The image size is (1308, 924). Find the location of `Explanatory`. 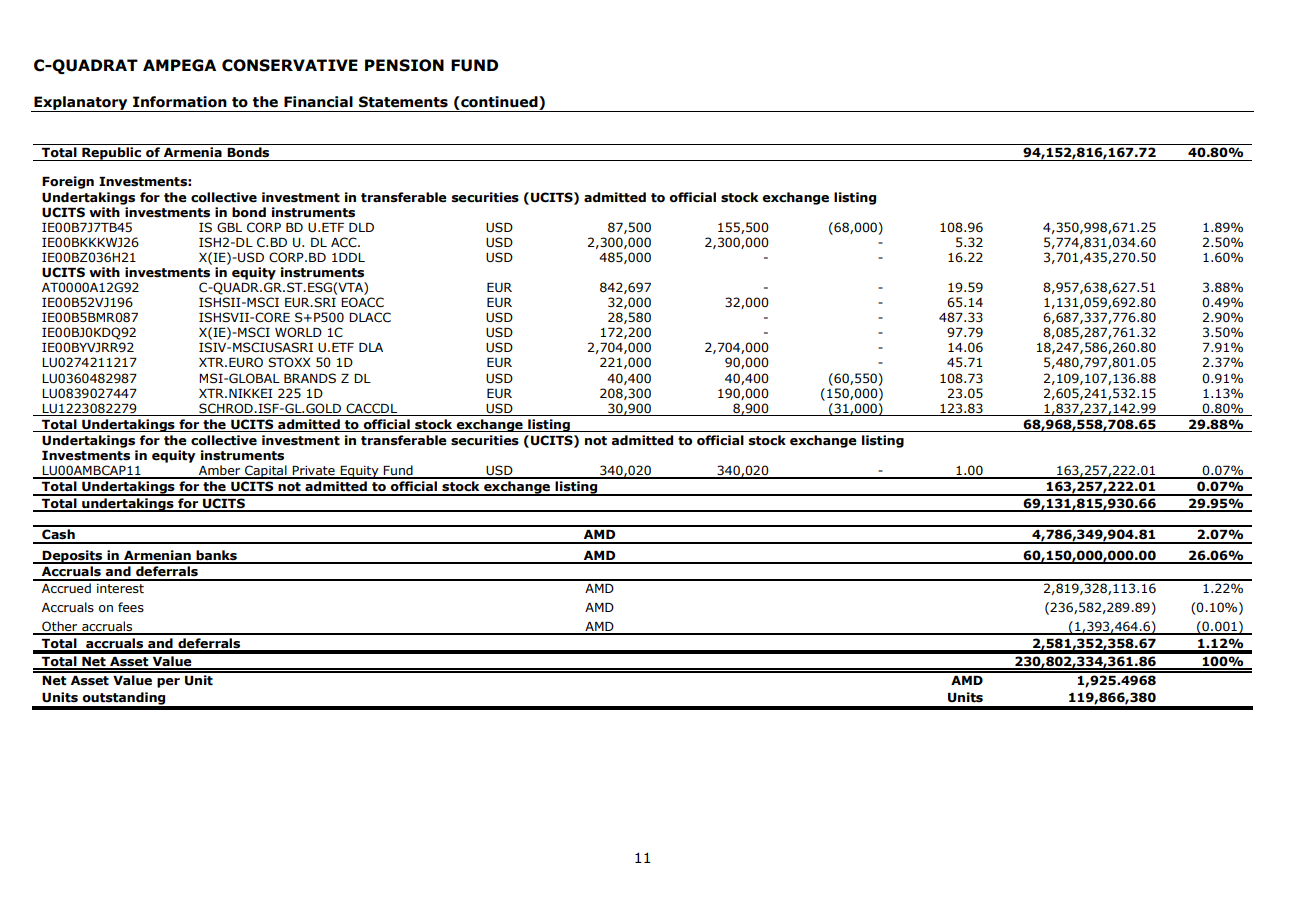

Explanatory is located at coordinates (81, 104).
